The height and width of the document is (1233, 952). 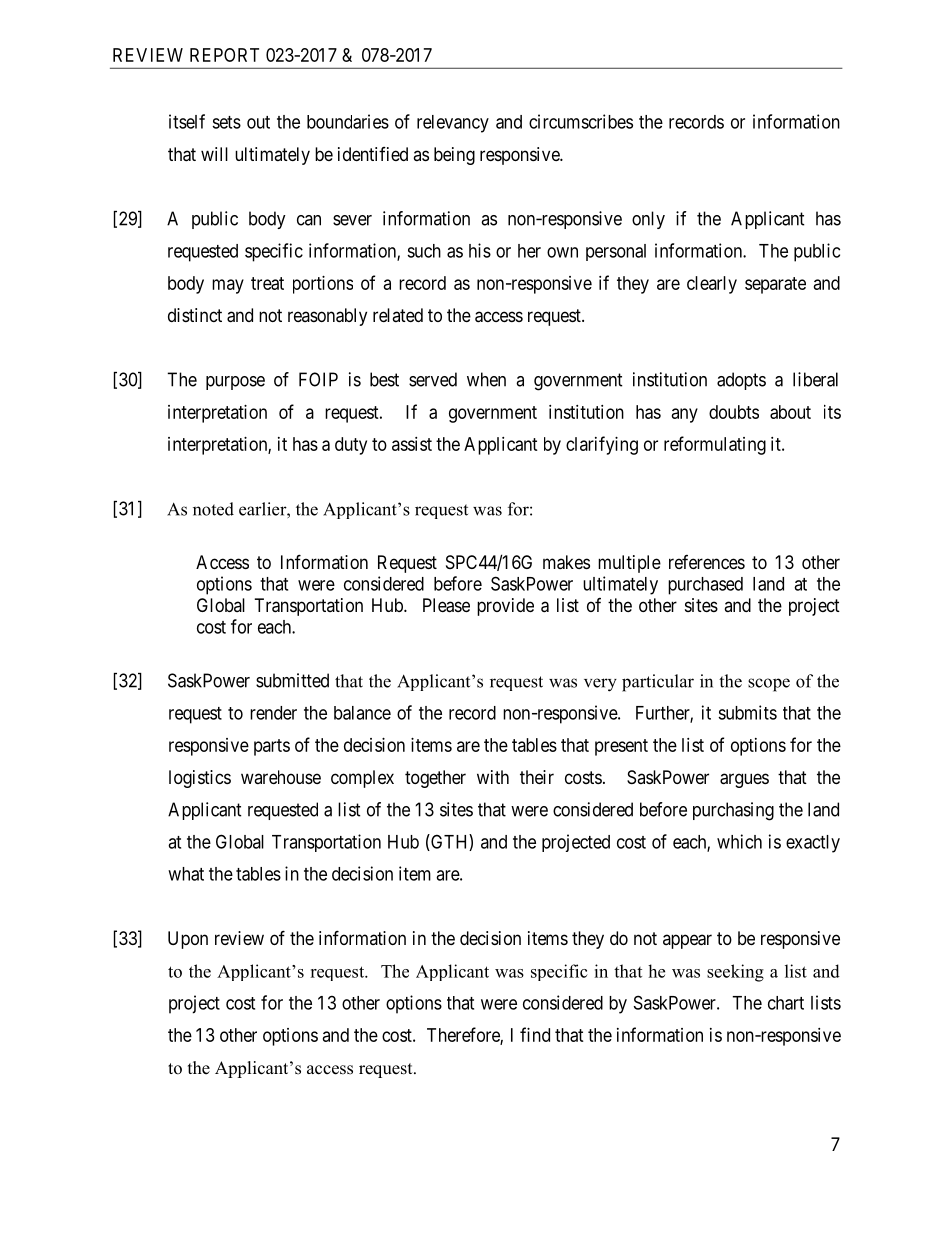 What do you see at coordinates (747, 712) in the document?
I see `submits` at bounding box center [747, 712].
